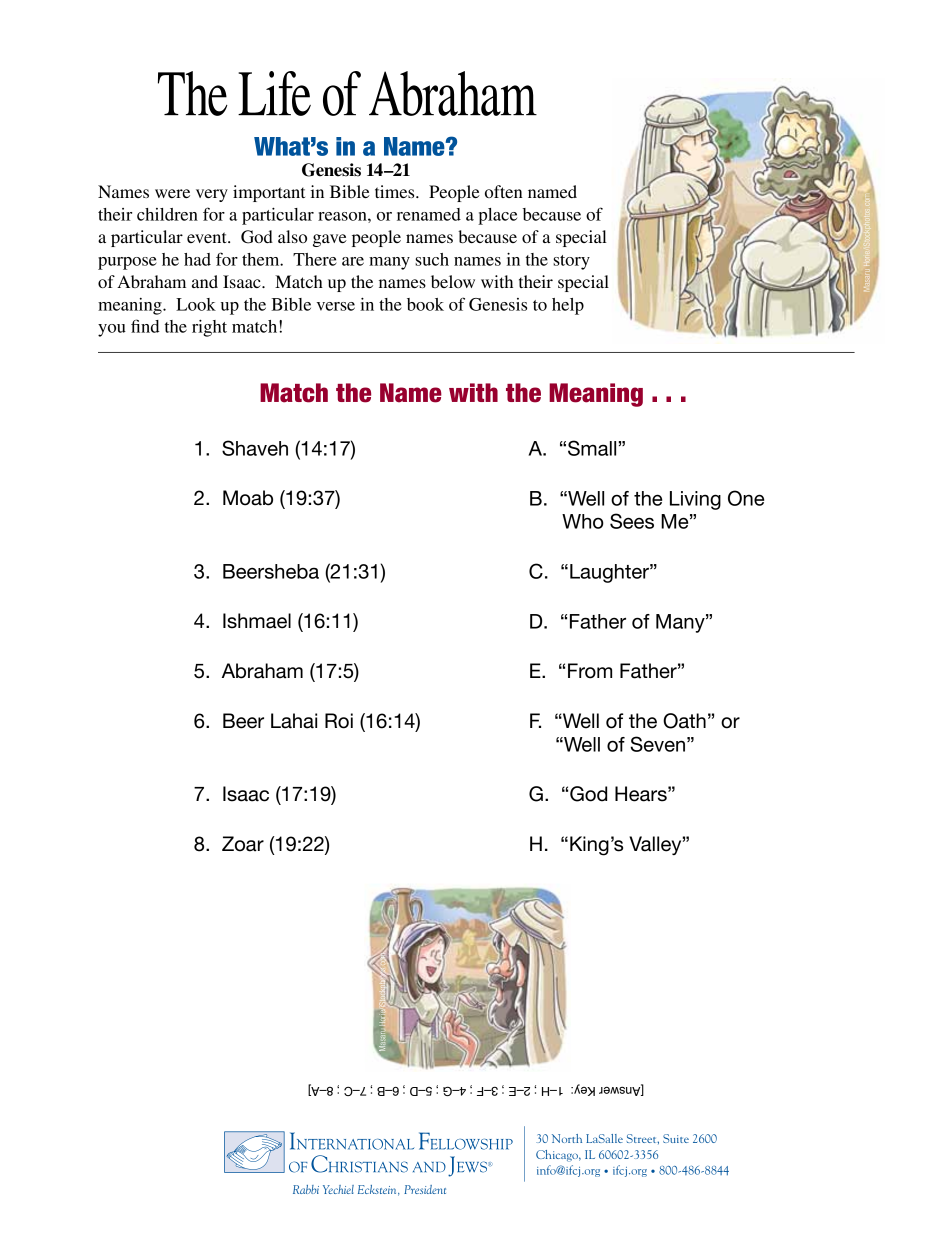 The image size is (952, 1233). I want to click on Rabbi, so click(306, 1189).
